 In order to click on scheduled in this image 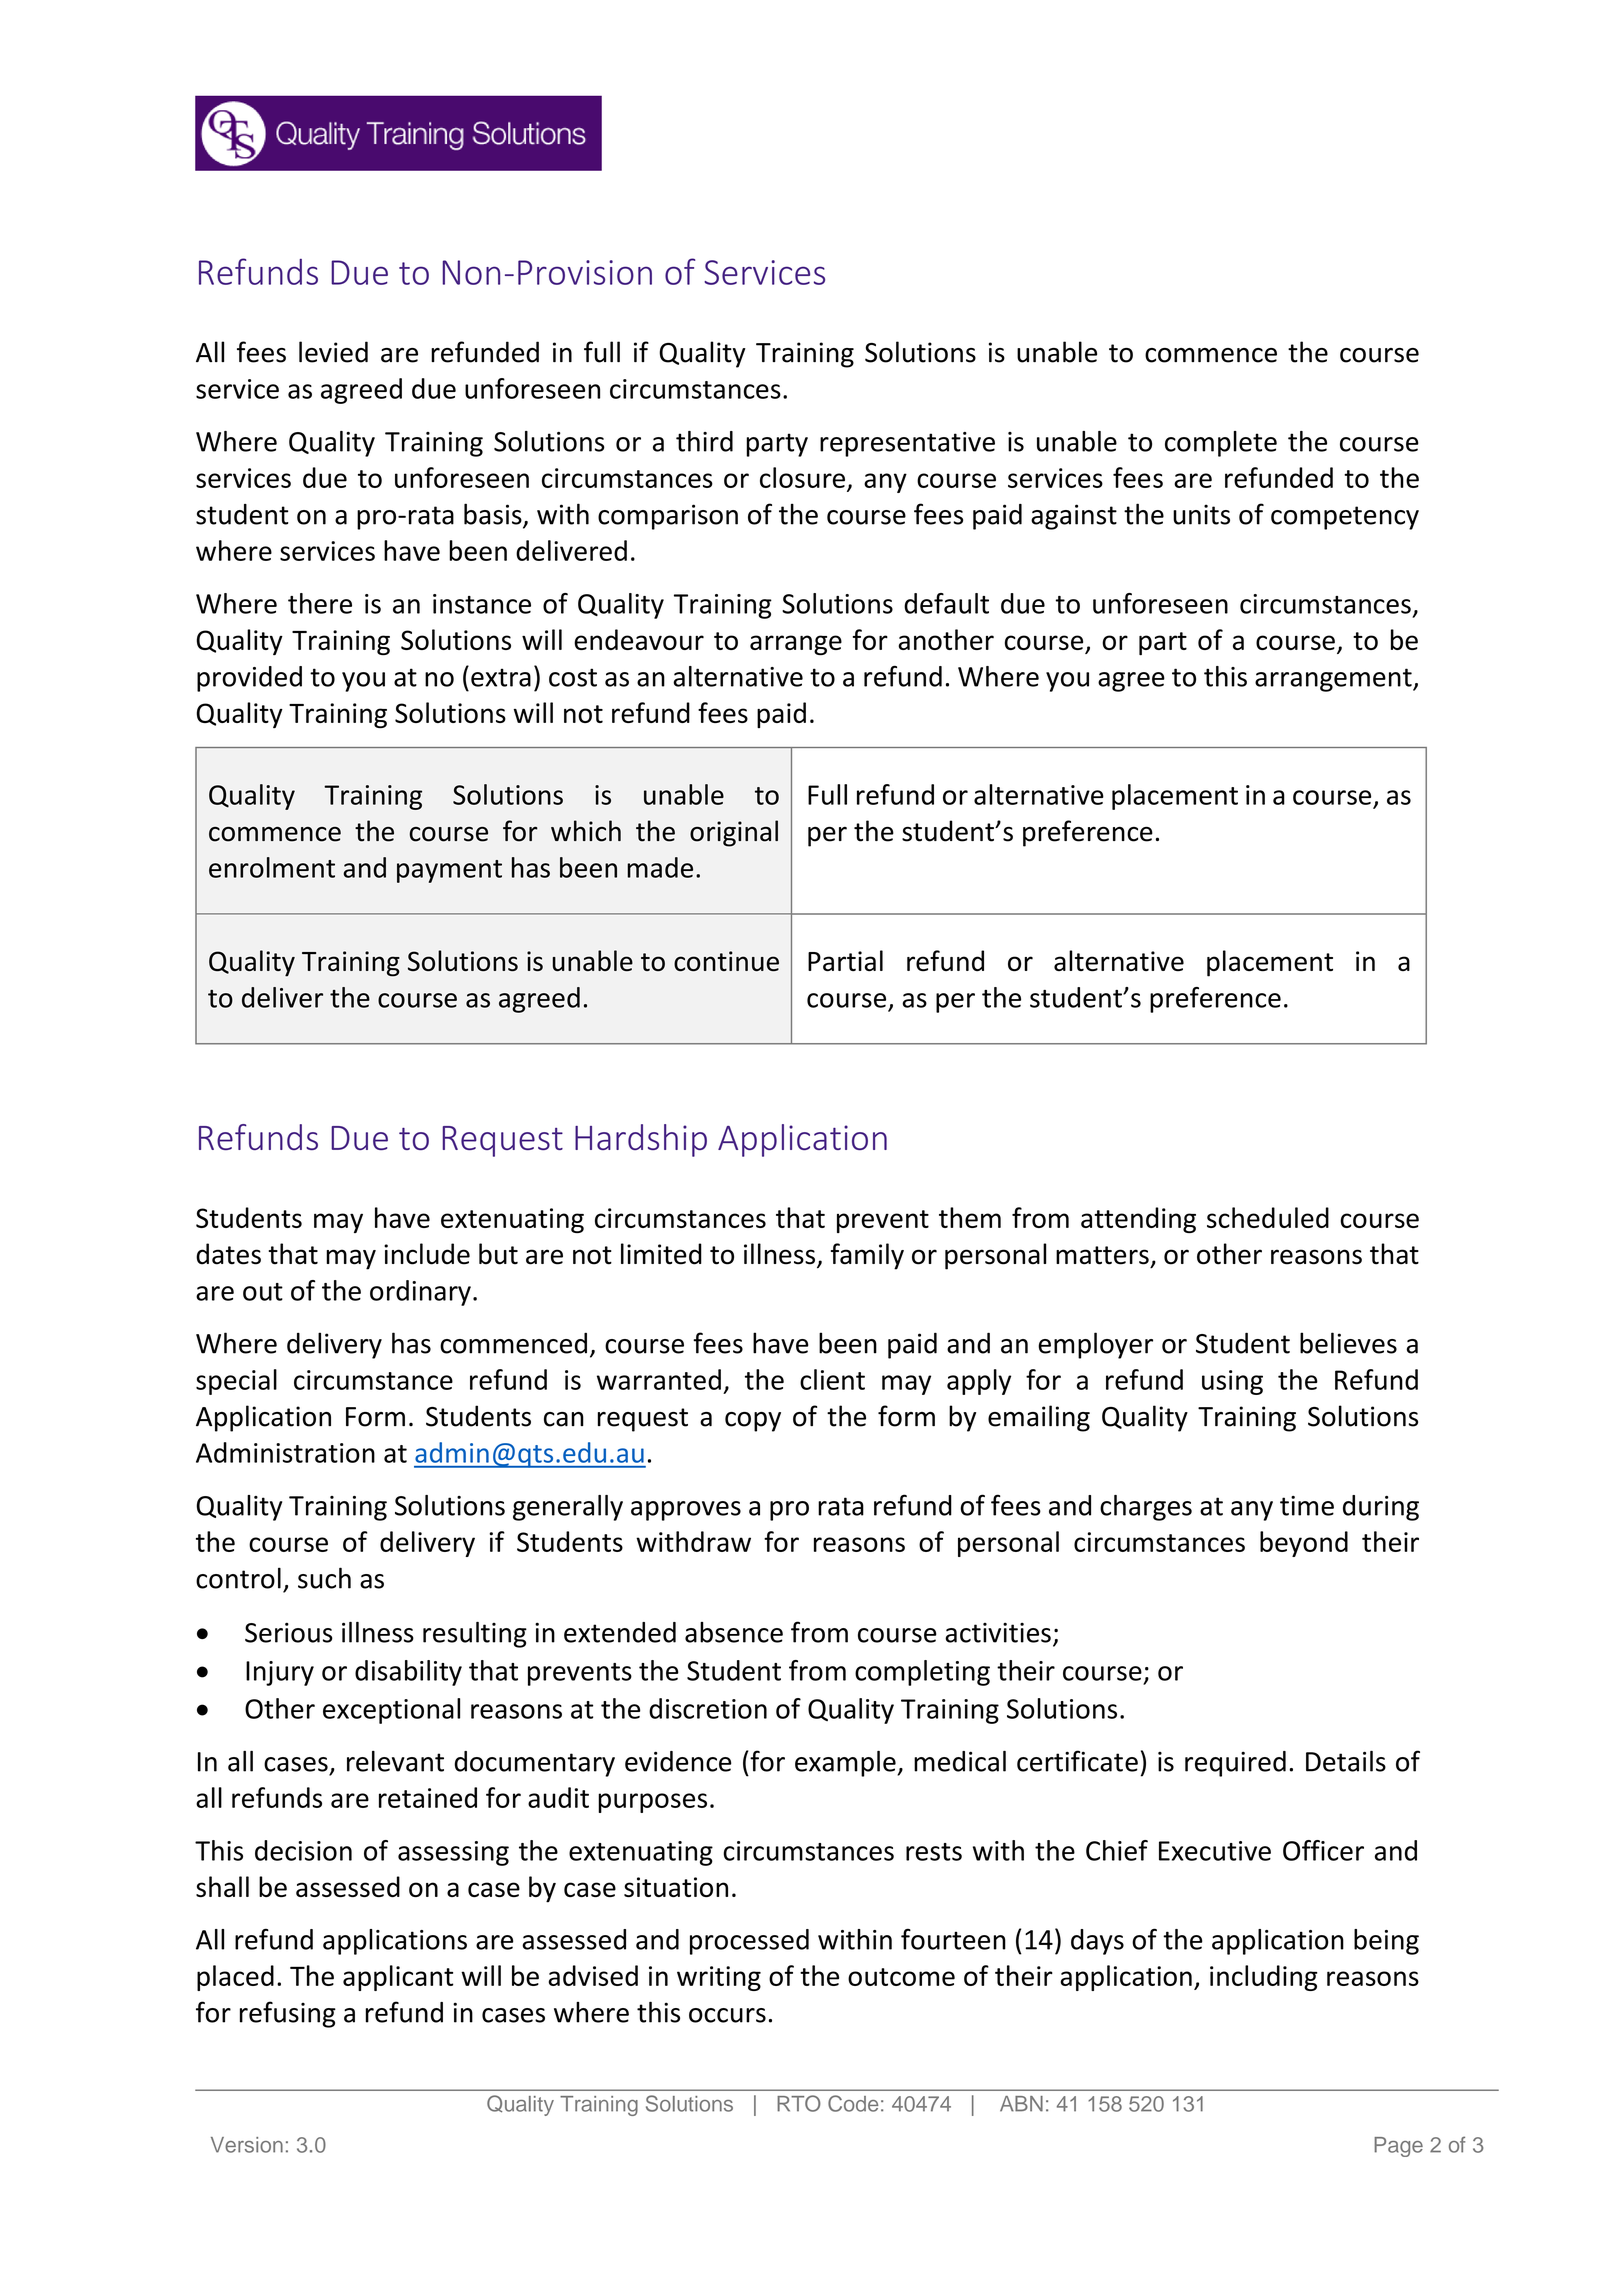, I will do `click(1268, 1217)`.
